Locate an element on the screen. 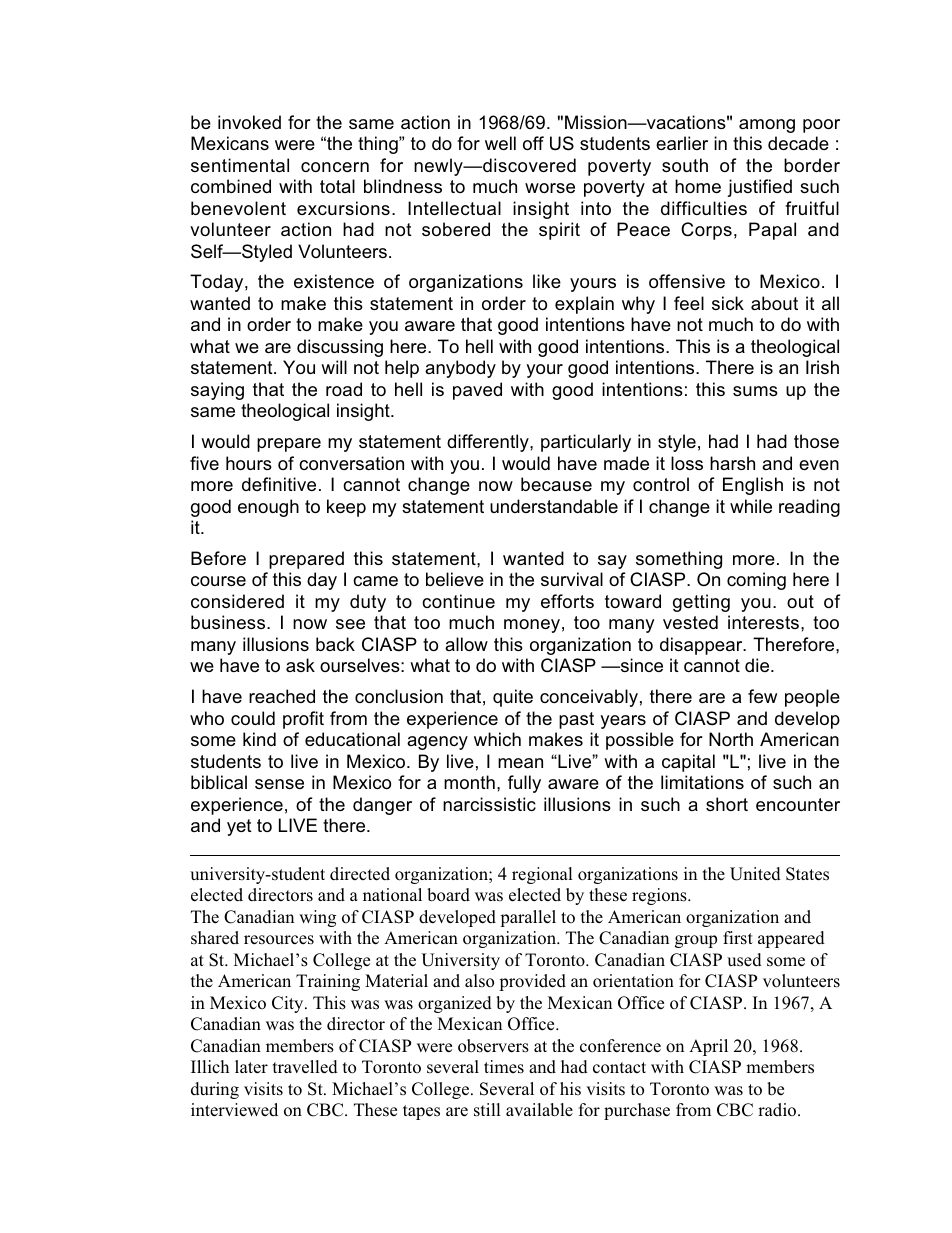 The width and height of the screenshot is (952, 1233). anybody is located at coordinates (460, 369).
